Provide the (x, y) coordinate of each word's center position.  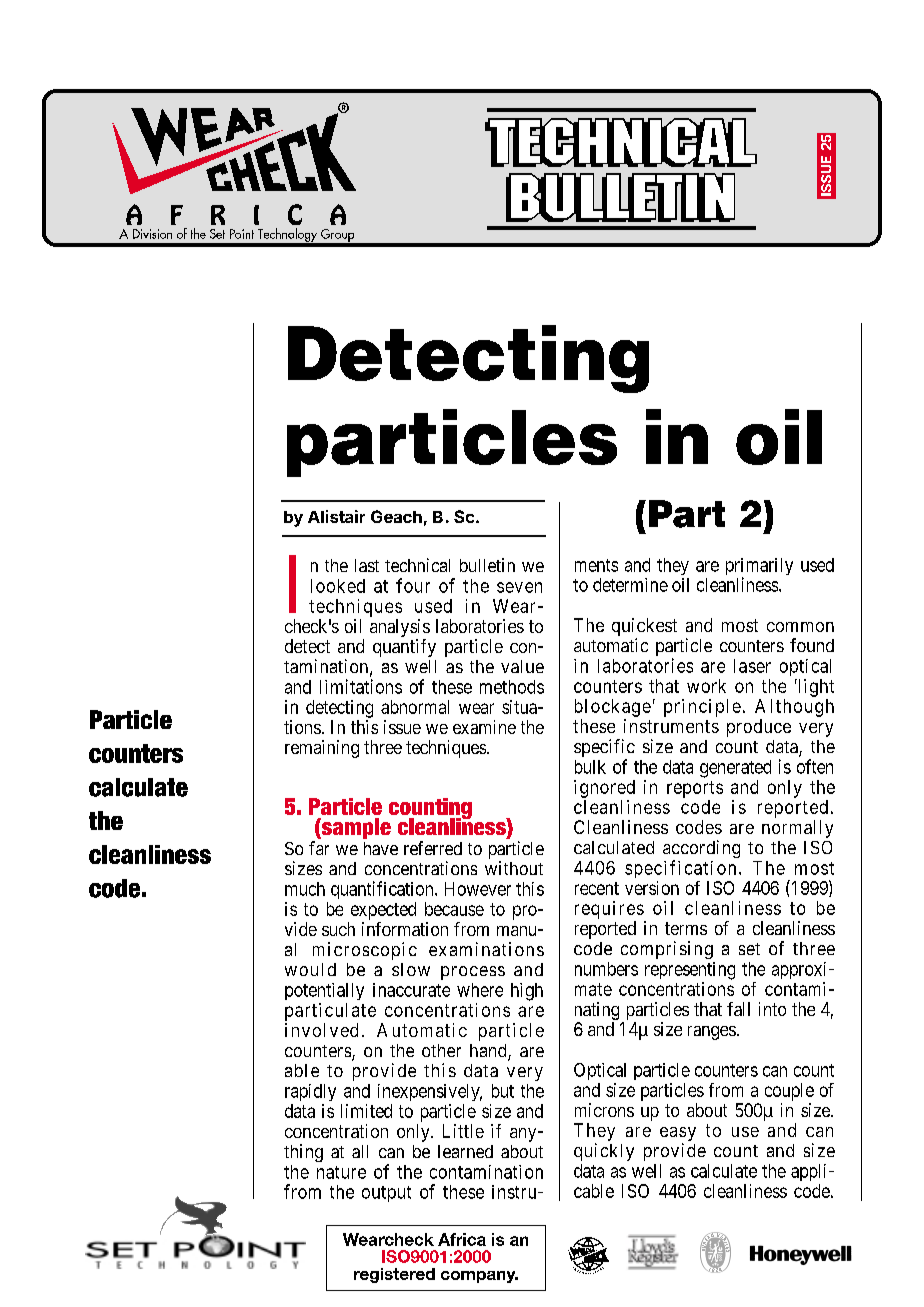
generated (735, 769)
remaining (322, 749)
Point (242, 234)
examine (484, 727)
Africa (462, 1239)
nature (341, 1172)
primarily (759, 568)
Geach (396, 516)
